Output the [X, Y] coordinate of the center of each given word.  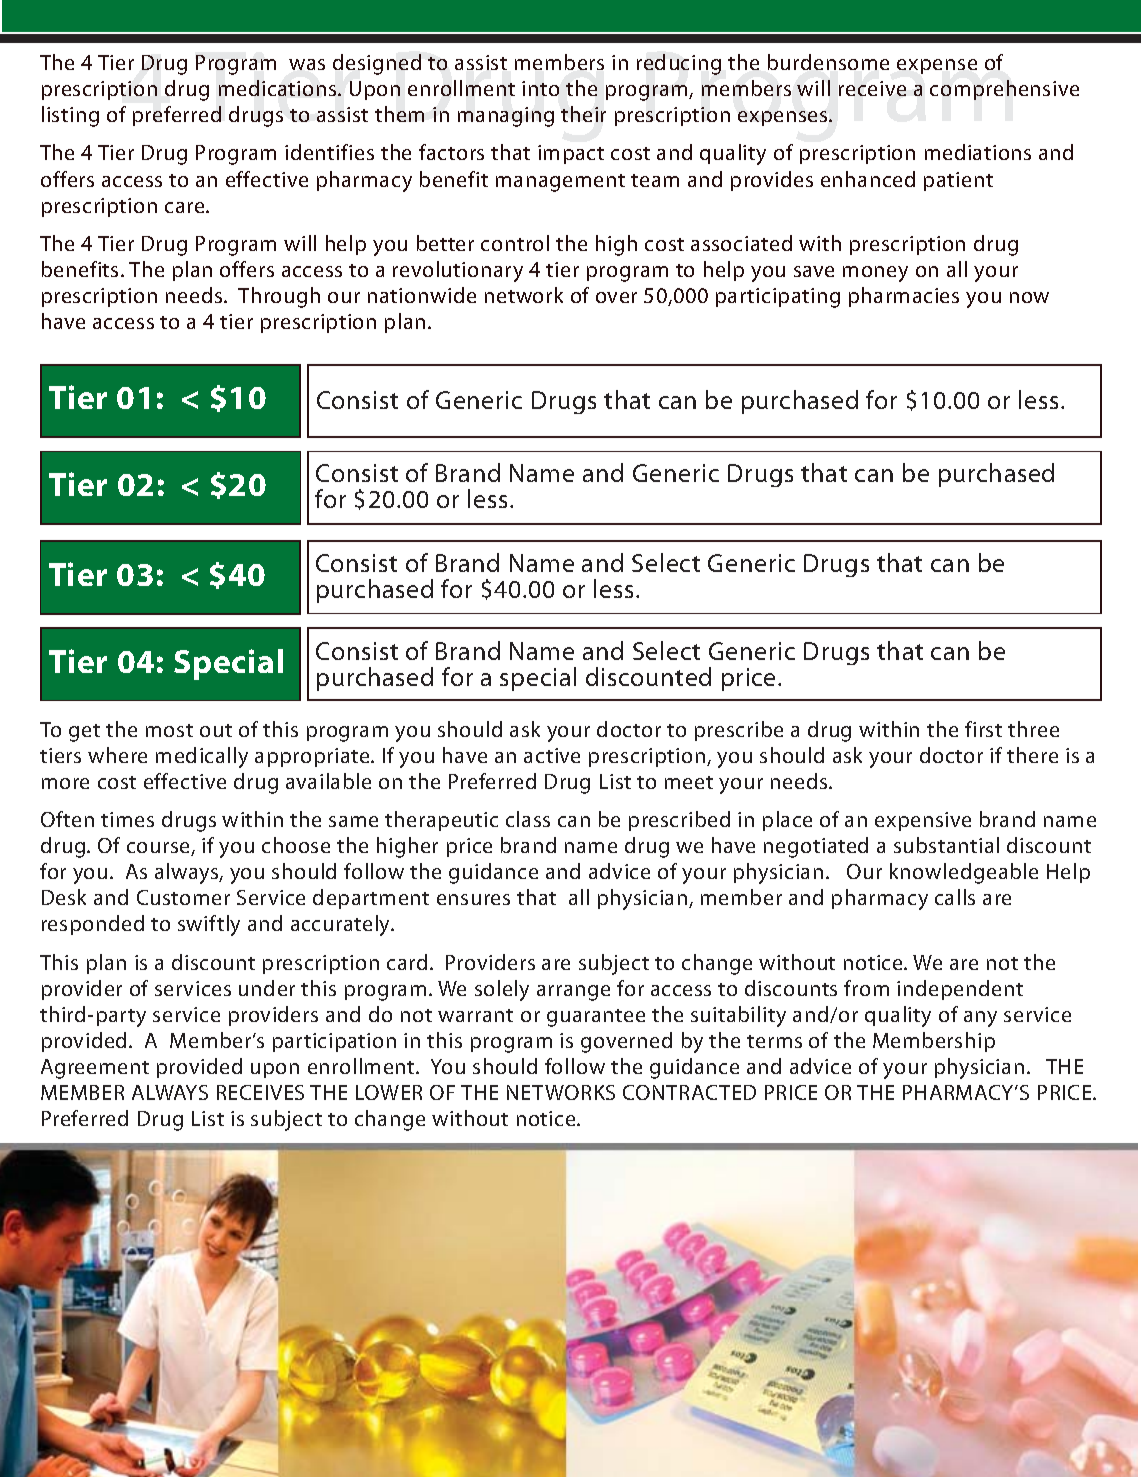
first [983, 729]
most [169, 730]
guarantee [596, 1018]
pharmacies [904, 297]
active [552, 755]
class [528, 819]
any [980, 1019]
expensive [923, 821]
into [540, 88]
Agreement [95, 1069]
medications [279, 88]
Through [279, 297]
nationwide [422, 295]
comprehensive [1004, 90]
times [127, 819]
